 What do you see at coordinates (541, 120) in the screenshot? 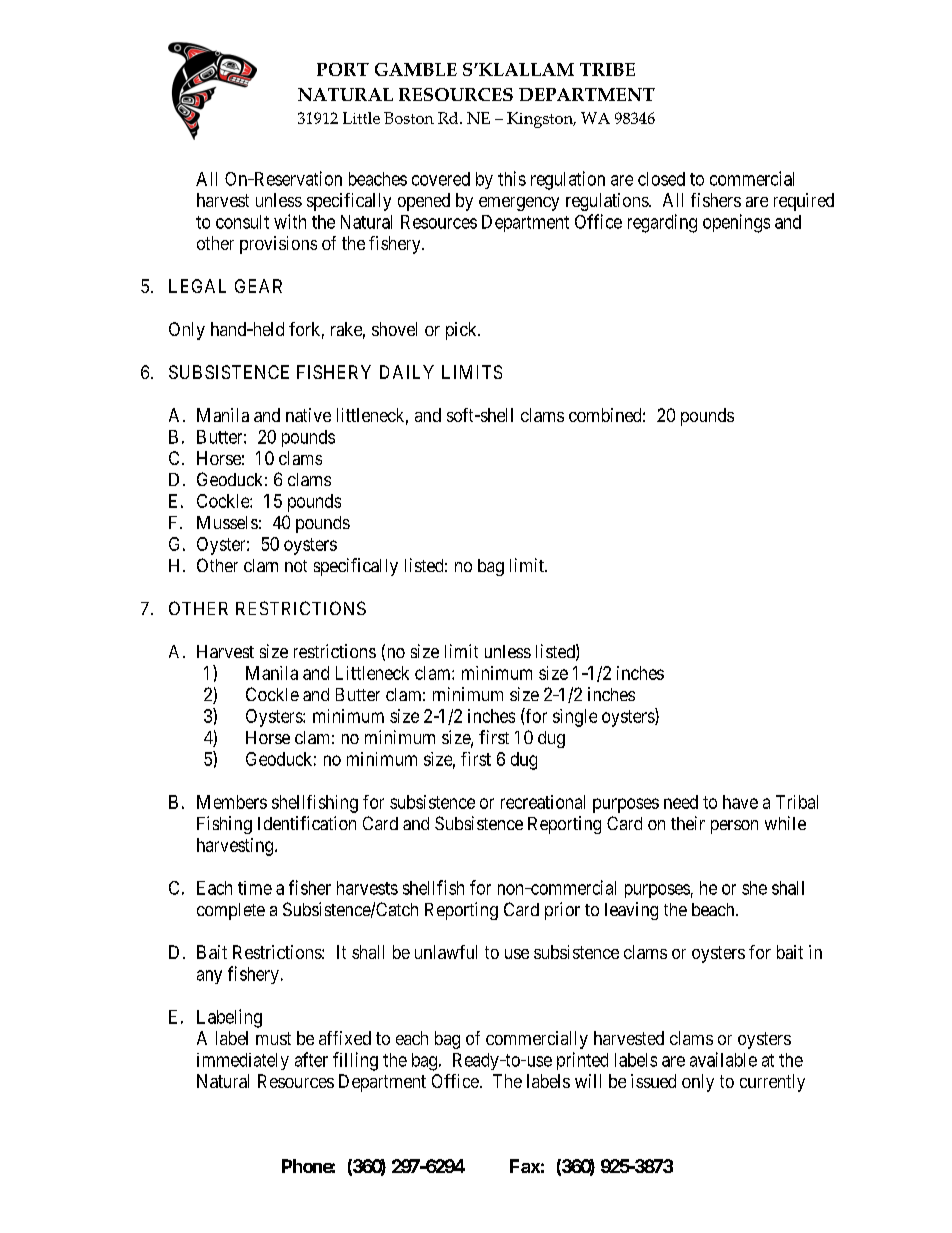
I see `Kingston` at bounding box center [541, 120].
